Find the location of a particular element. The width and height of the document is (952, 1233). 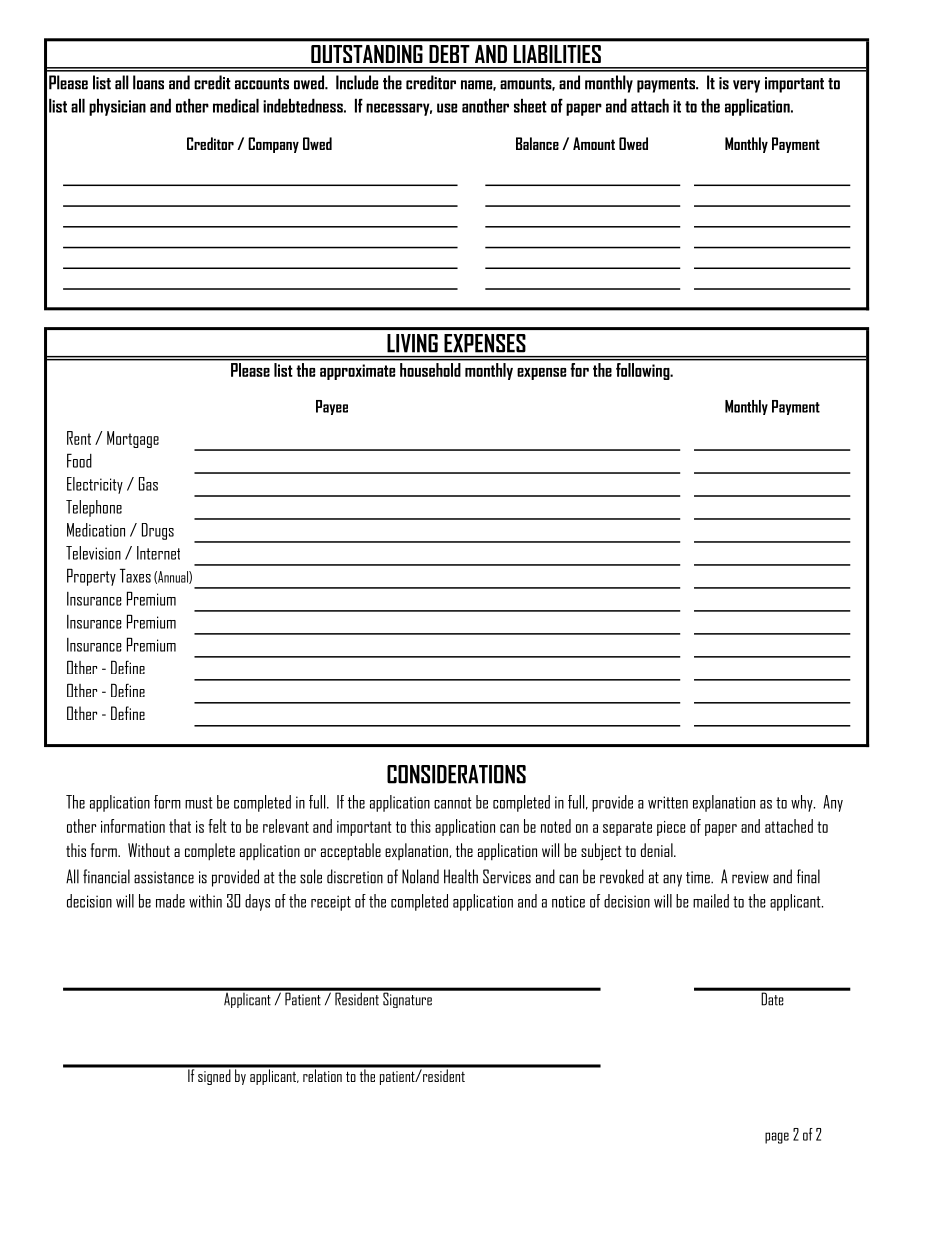

very is located at coordinates (746, 86).
